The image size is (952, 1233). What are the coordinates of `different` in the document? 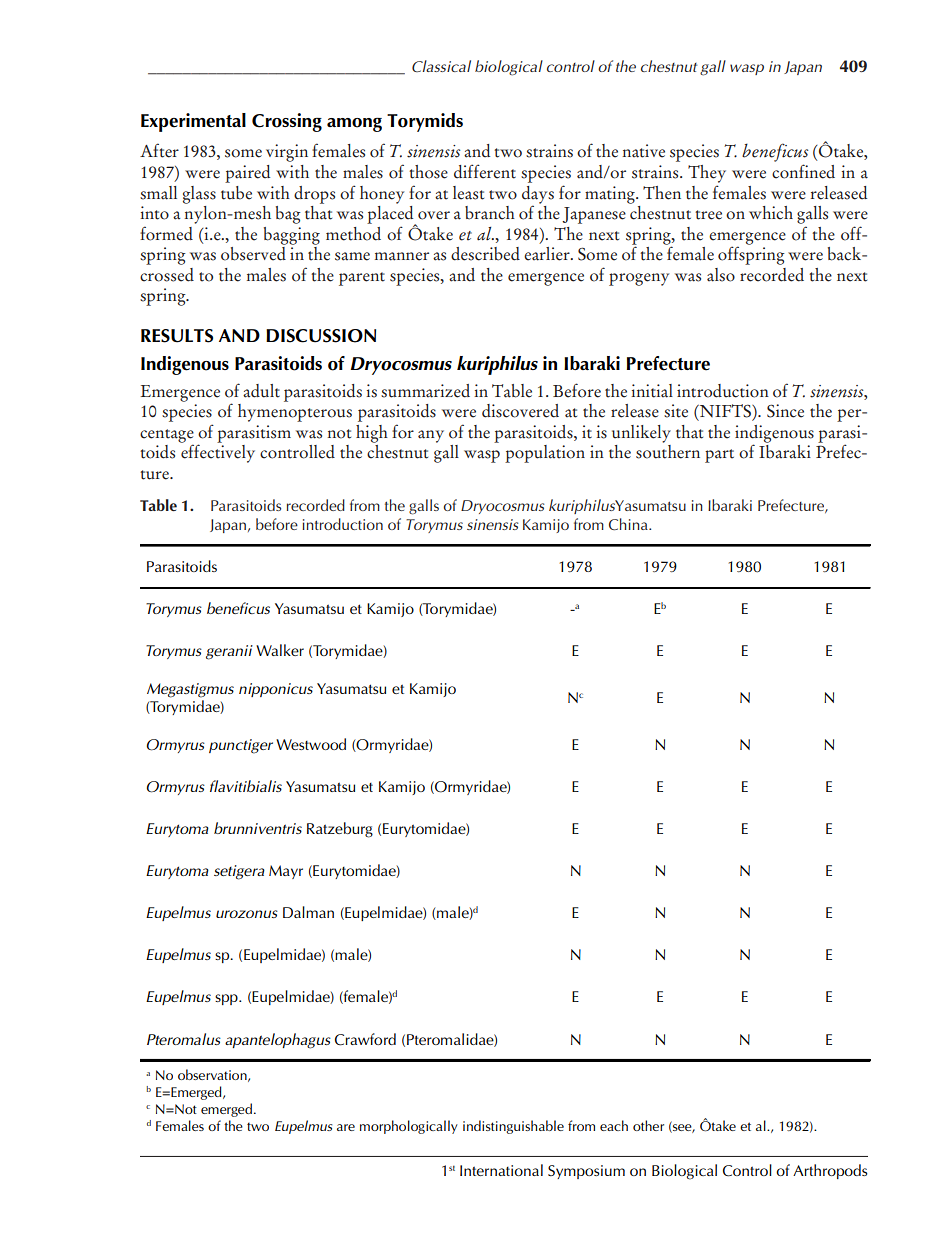 It's located at (485, 171).
